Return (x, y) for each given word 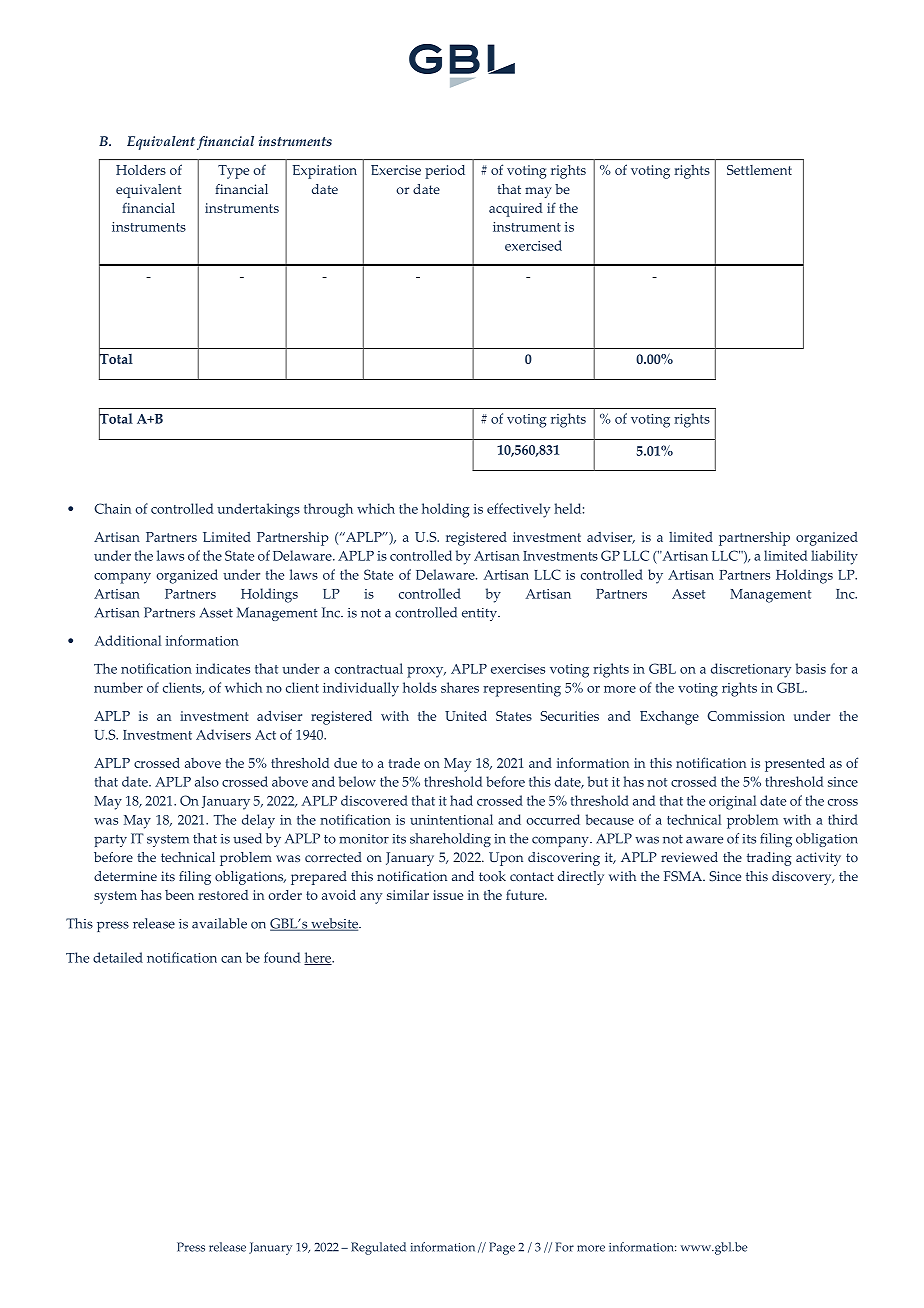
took (492, 876)
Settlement (759, 170)
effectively (518, 510)
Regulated (378, 1248)
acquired (515, 210)
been (179, 895)
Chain (112, 508)
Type (233, 172)
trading (769, 859)
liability (834, 557)
